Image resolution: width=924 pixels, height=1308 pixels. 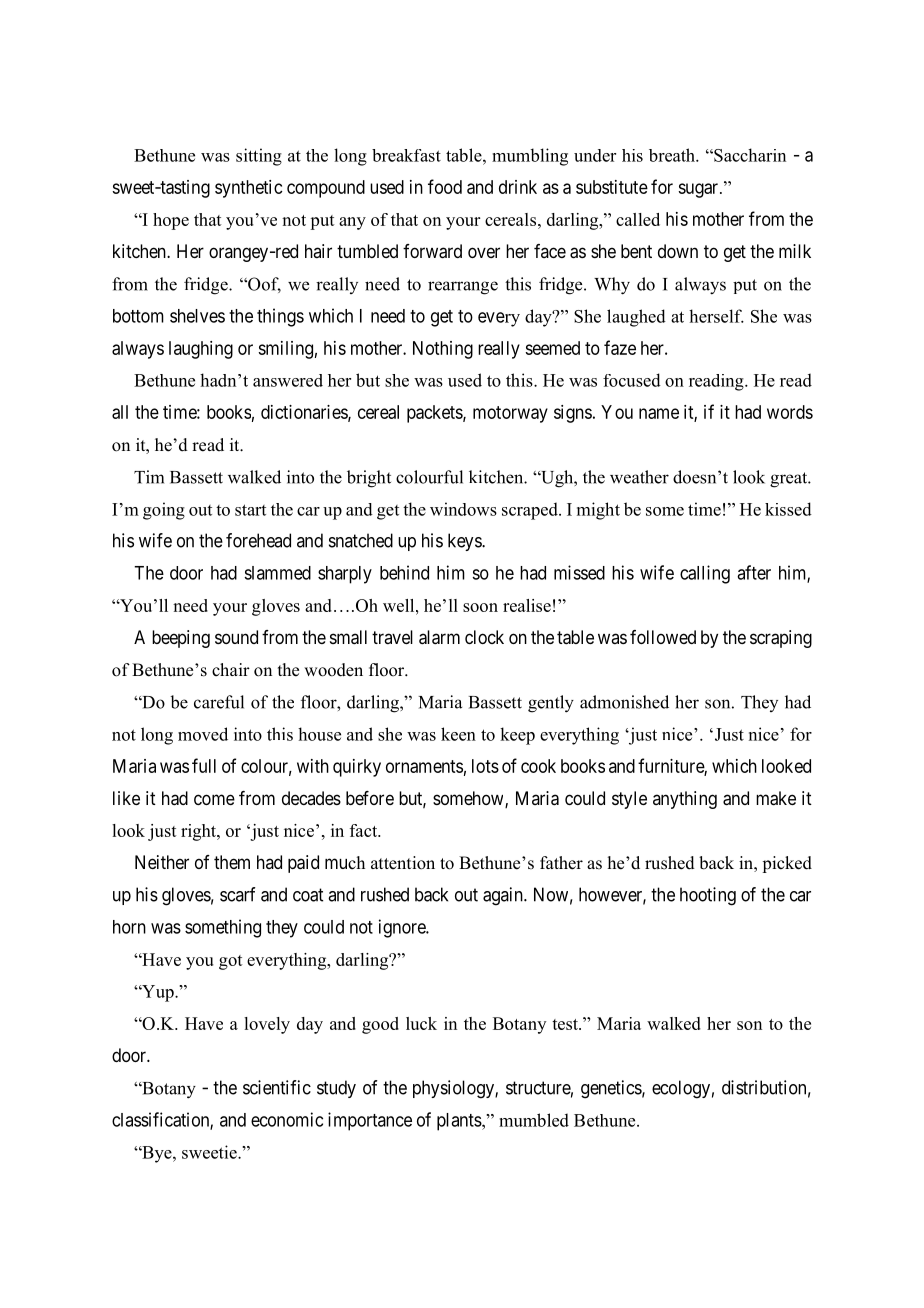 I want to click on scientific, so click(x=277, y=1087).
